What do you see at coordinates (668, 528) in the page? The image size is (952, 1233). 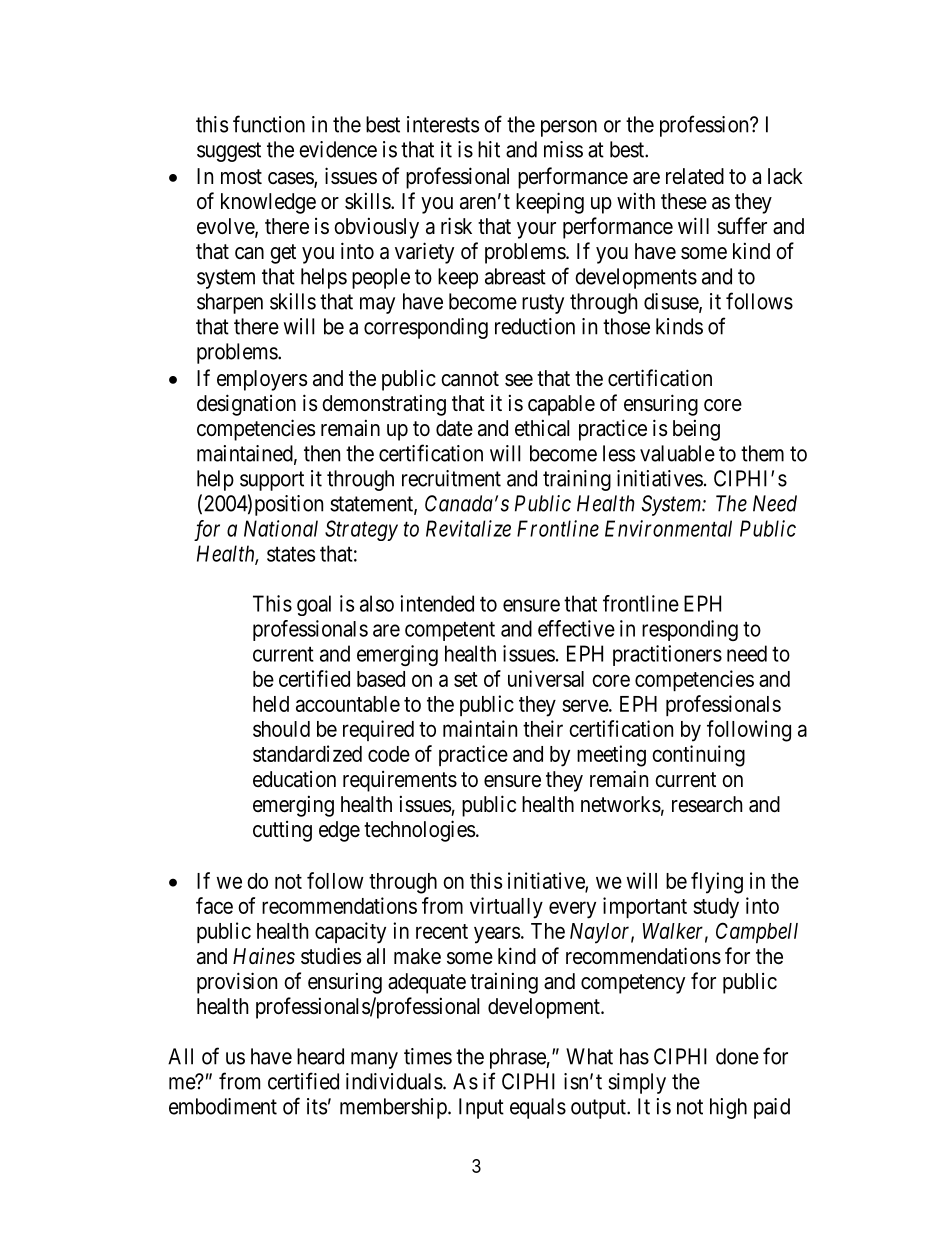 I see `Environmental` at bounding box center [668, 528].
